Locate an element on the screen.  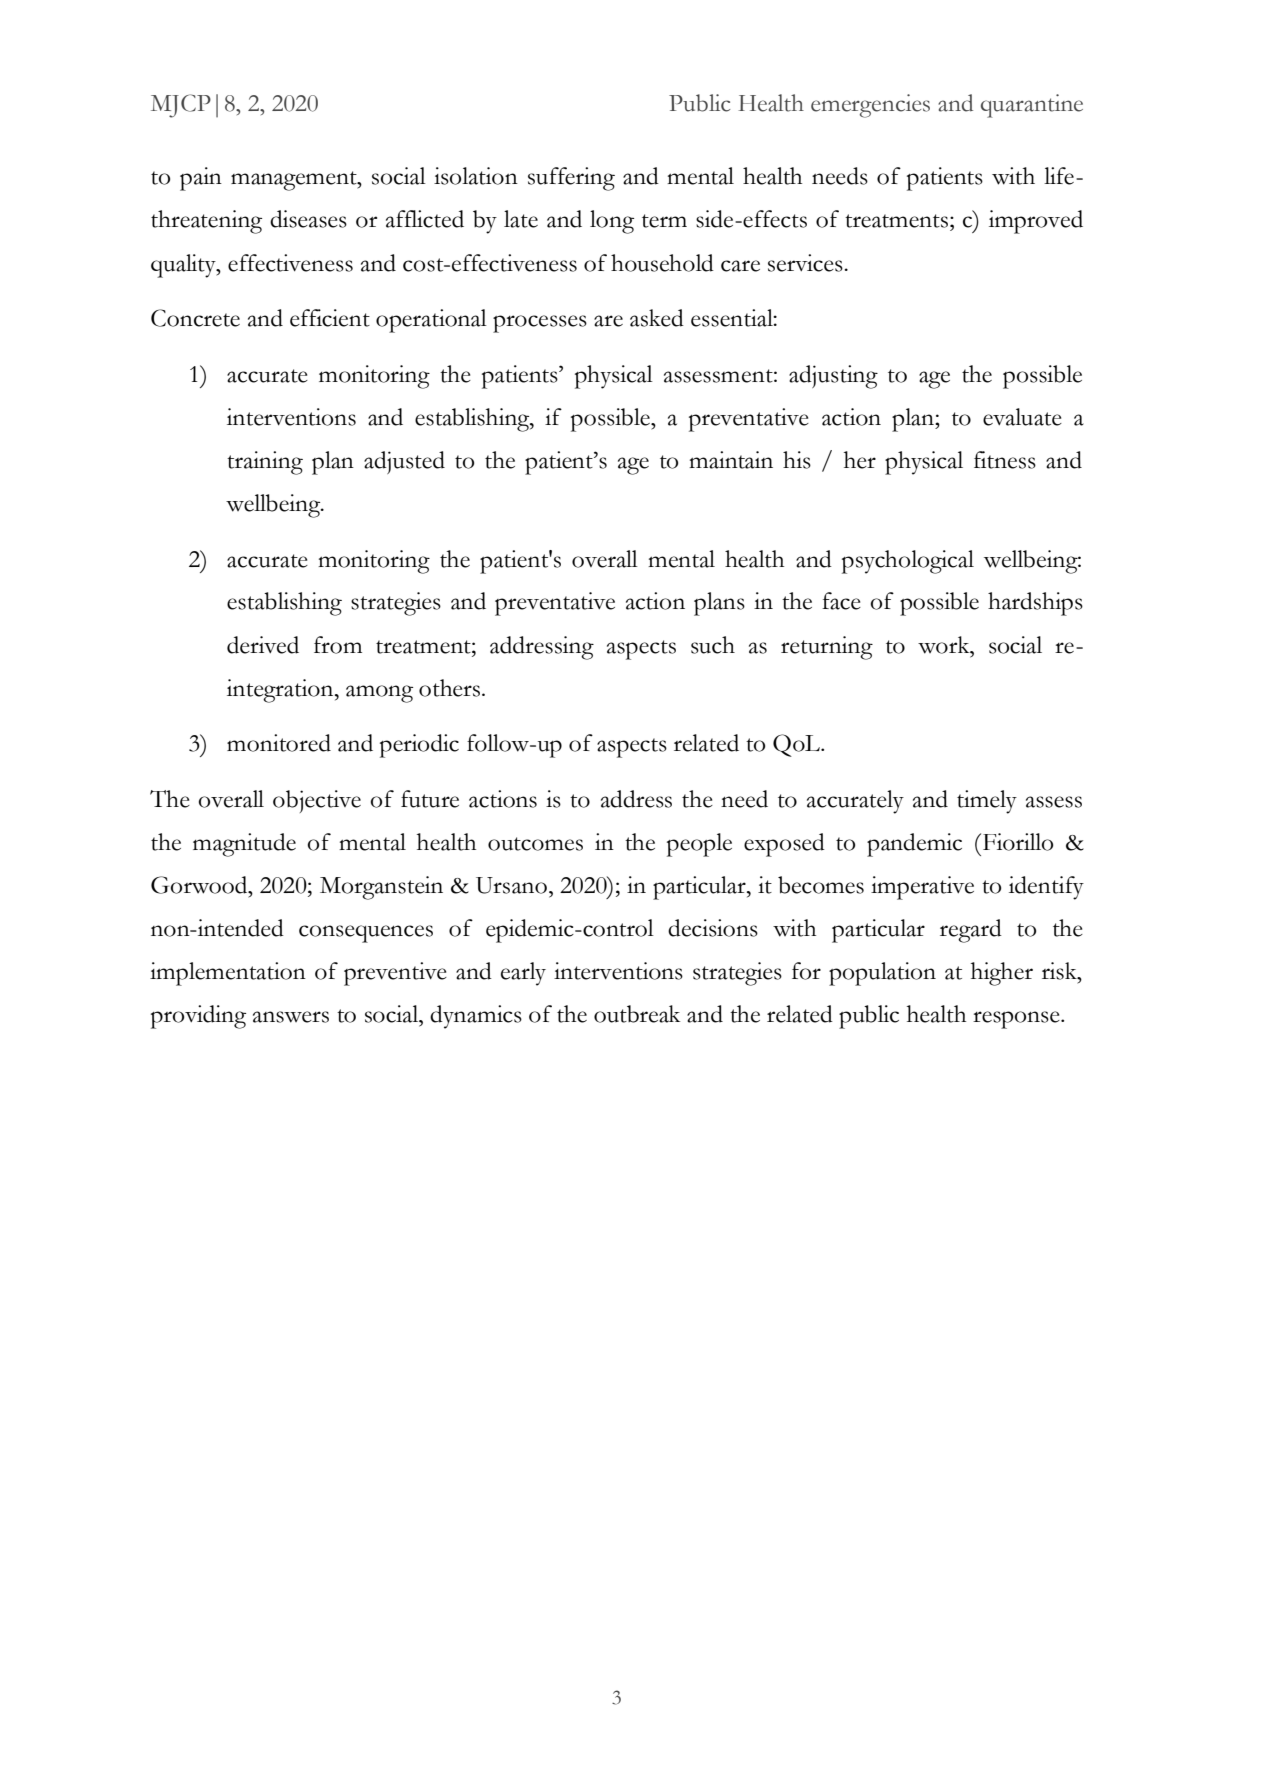
pain is located at coordinates (201, 179).
